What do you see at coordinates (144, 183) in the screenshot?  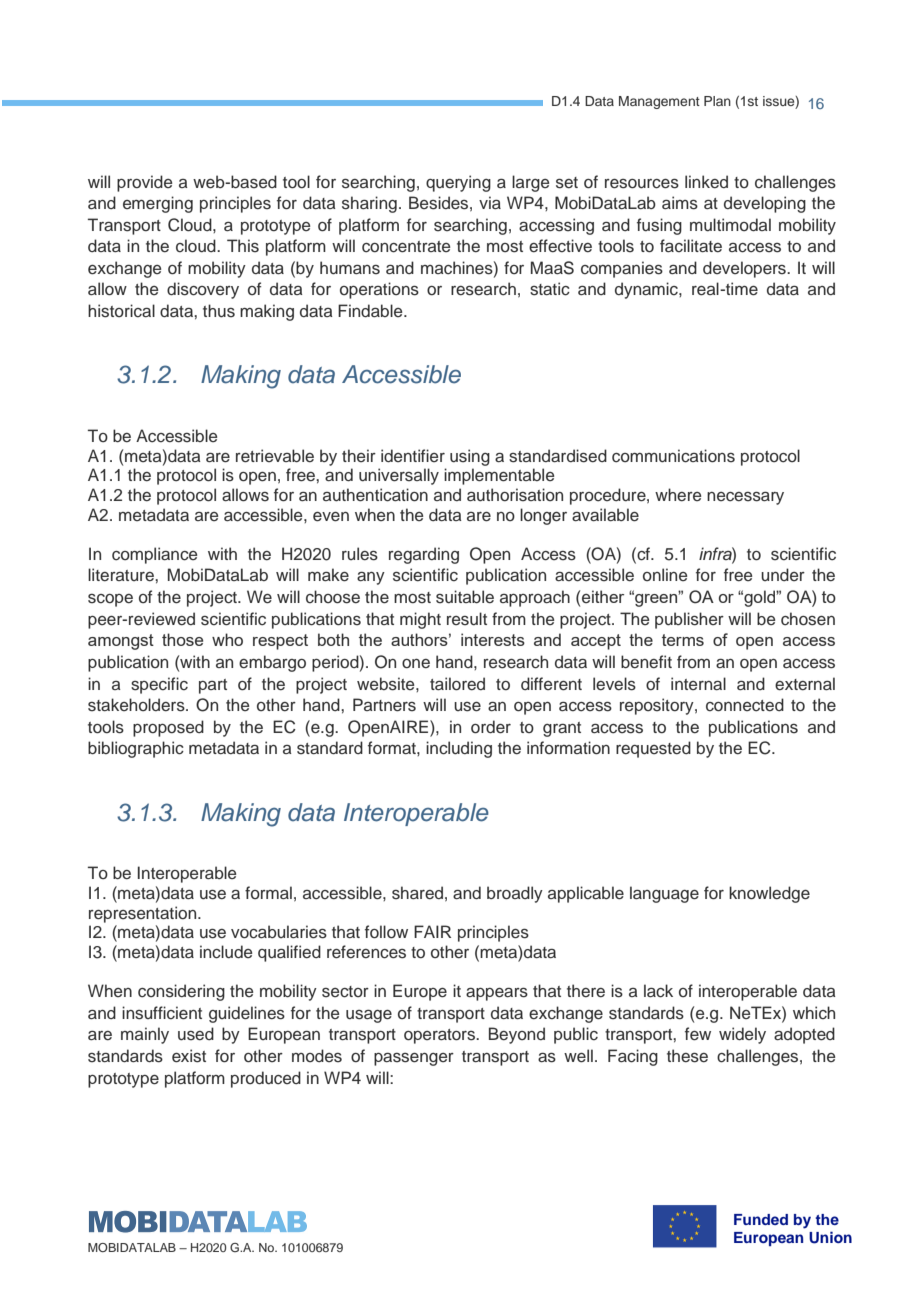 I see `provide` at bounding box center [144, 183].
